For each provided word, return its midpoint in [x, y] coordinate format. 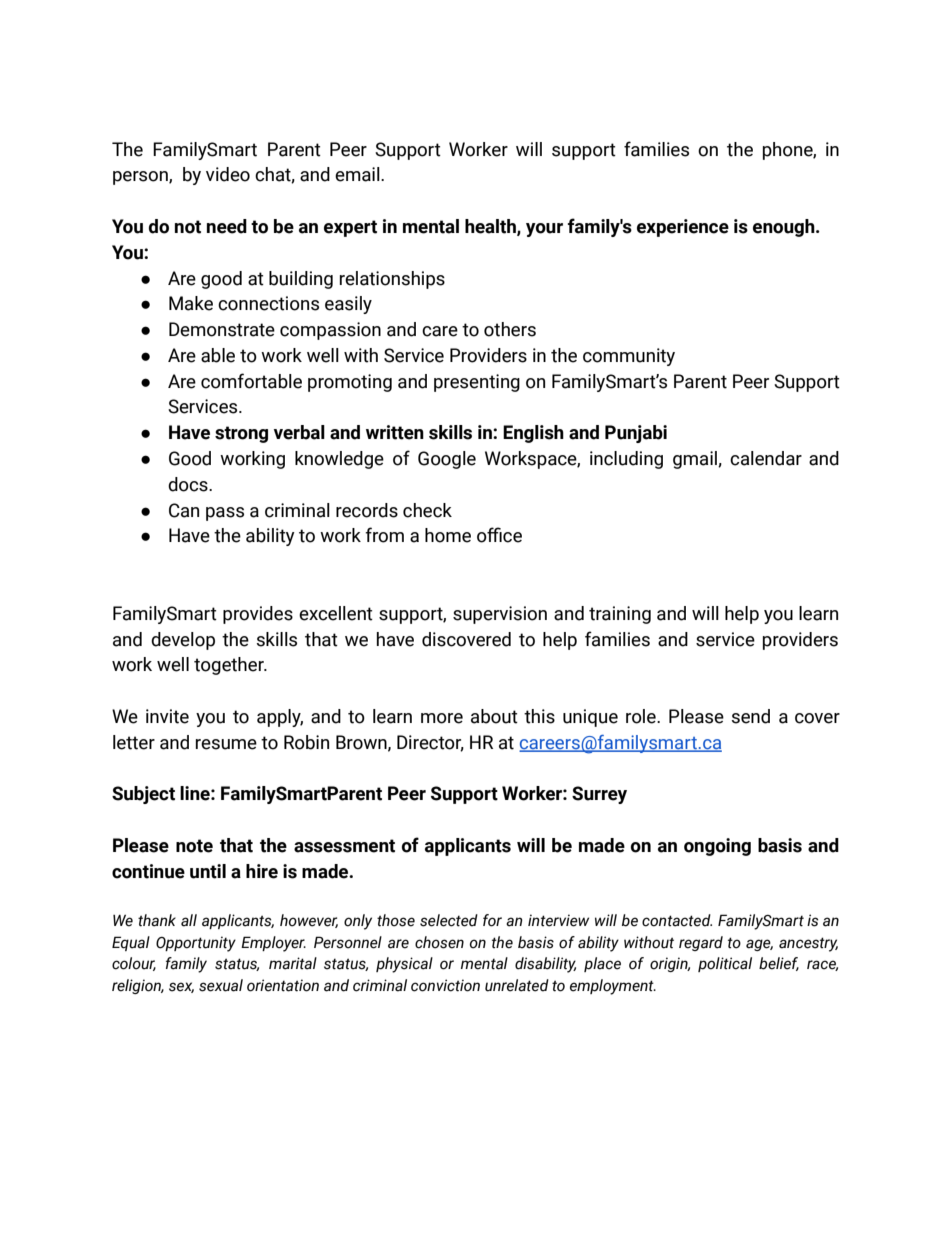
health [491, 227]
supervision [500, 615]
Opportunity [196, 944]
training [620, 615]
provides [258, 615]
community [629, 357]
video [228, 174]
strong [241, 434]
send [751, 716]
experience [683, 228]
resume [226, 744]
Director [430, 743]
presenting [477, 383]
